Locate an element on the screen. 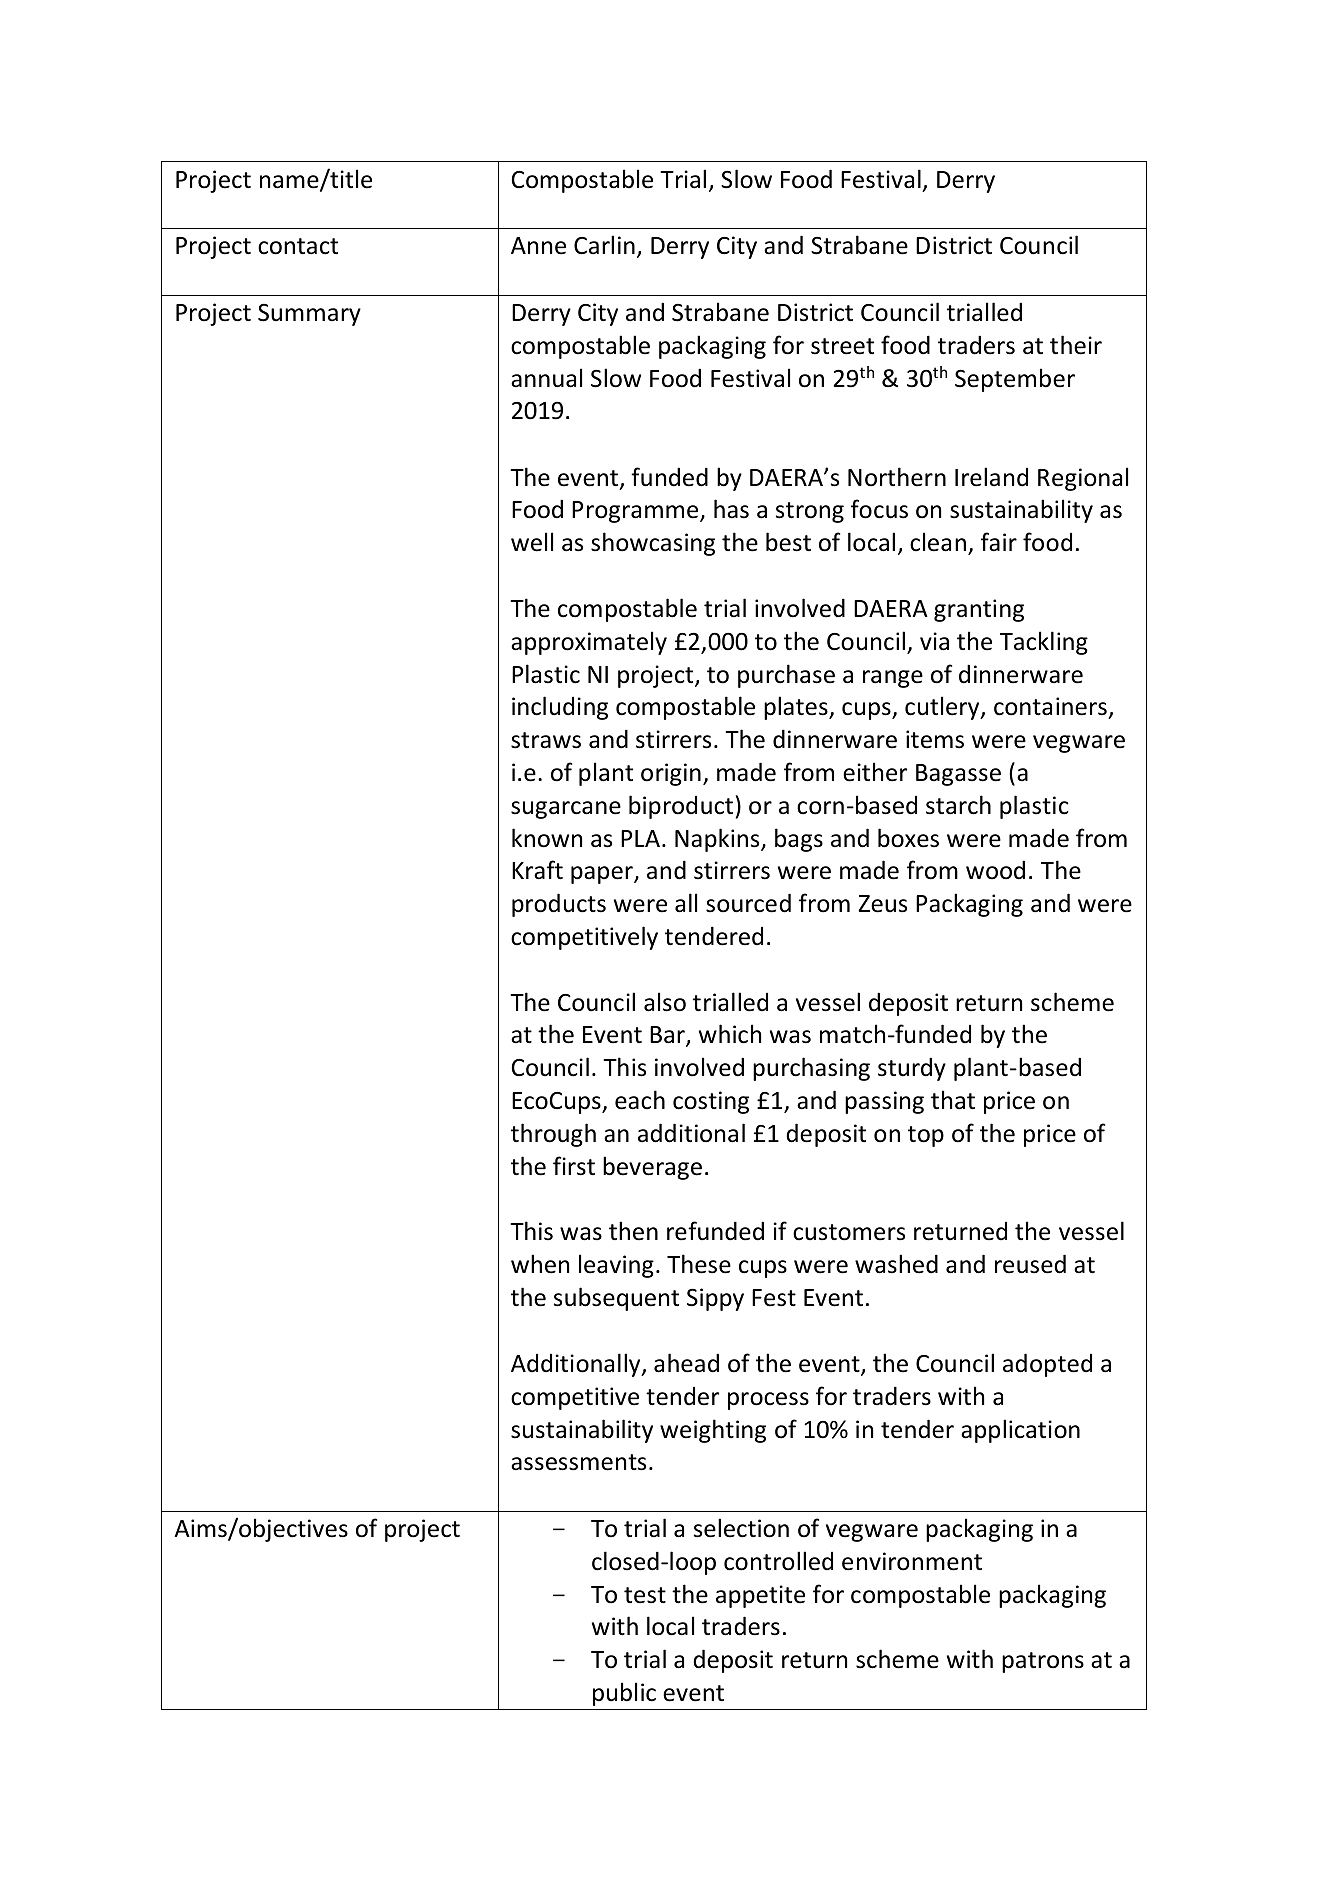 This screenshot has width=1333, height=1886. public is located at coordinates (624, 1694).
